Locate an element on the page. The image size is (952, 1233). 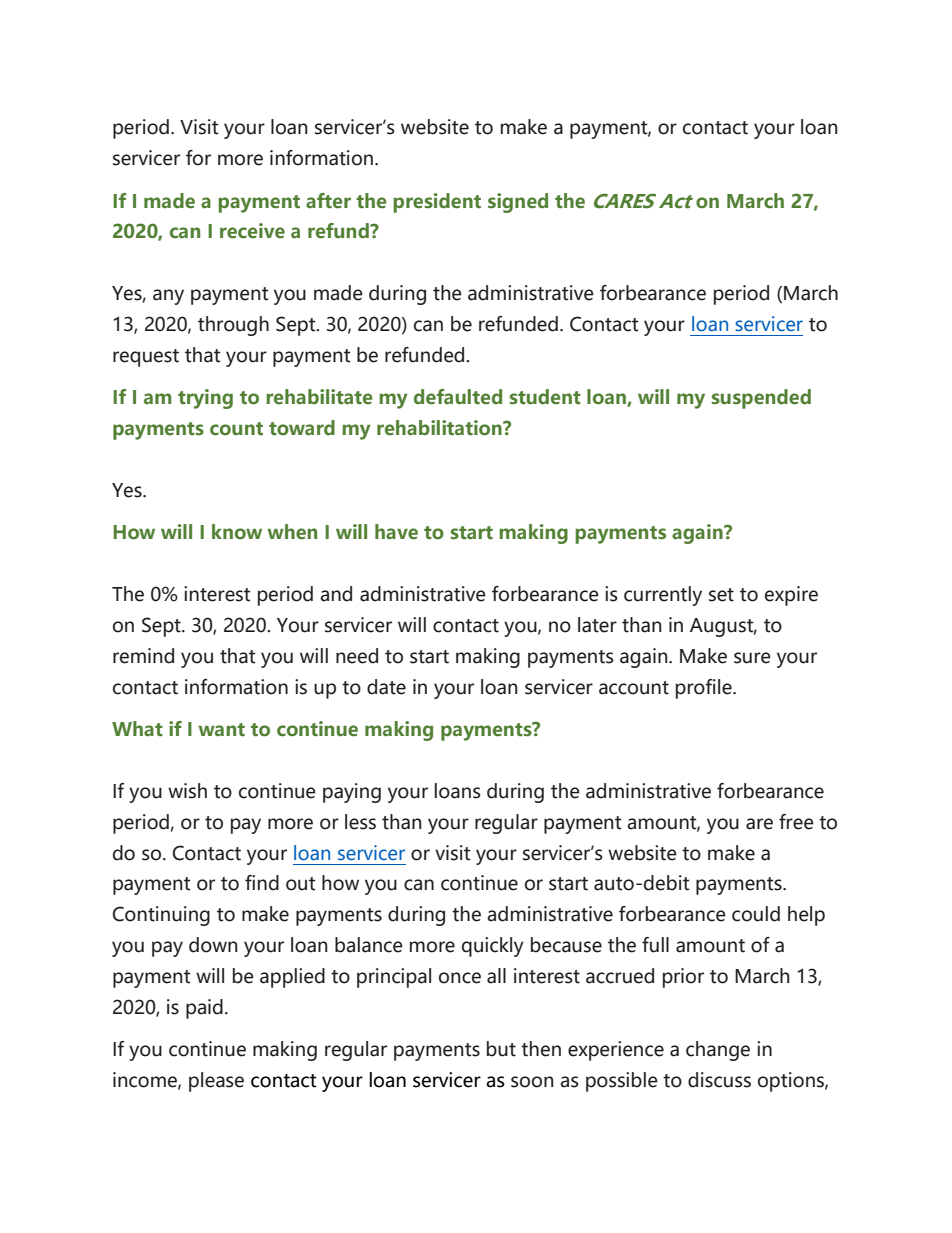
remind is located at coordinates (143, 656).
